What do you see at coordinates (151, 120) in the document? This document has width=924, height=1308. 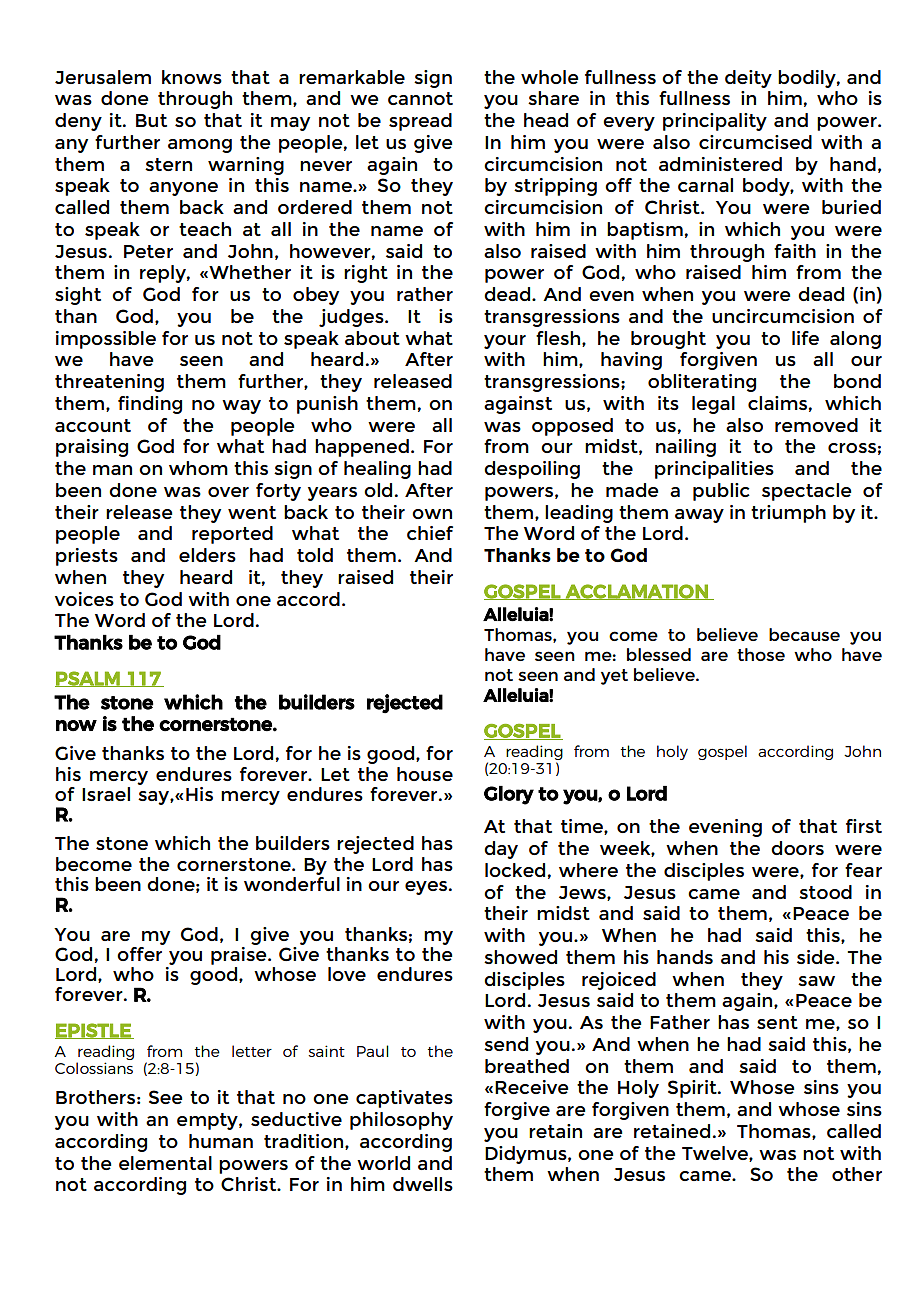 I see `But` at bounding box center [151, 120].
